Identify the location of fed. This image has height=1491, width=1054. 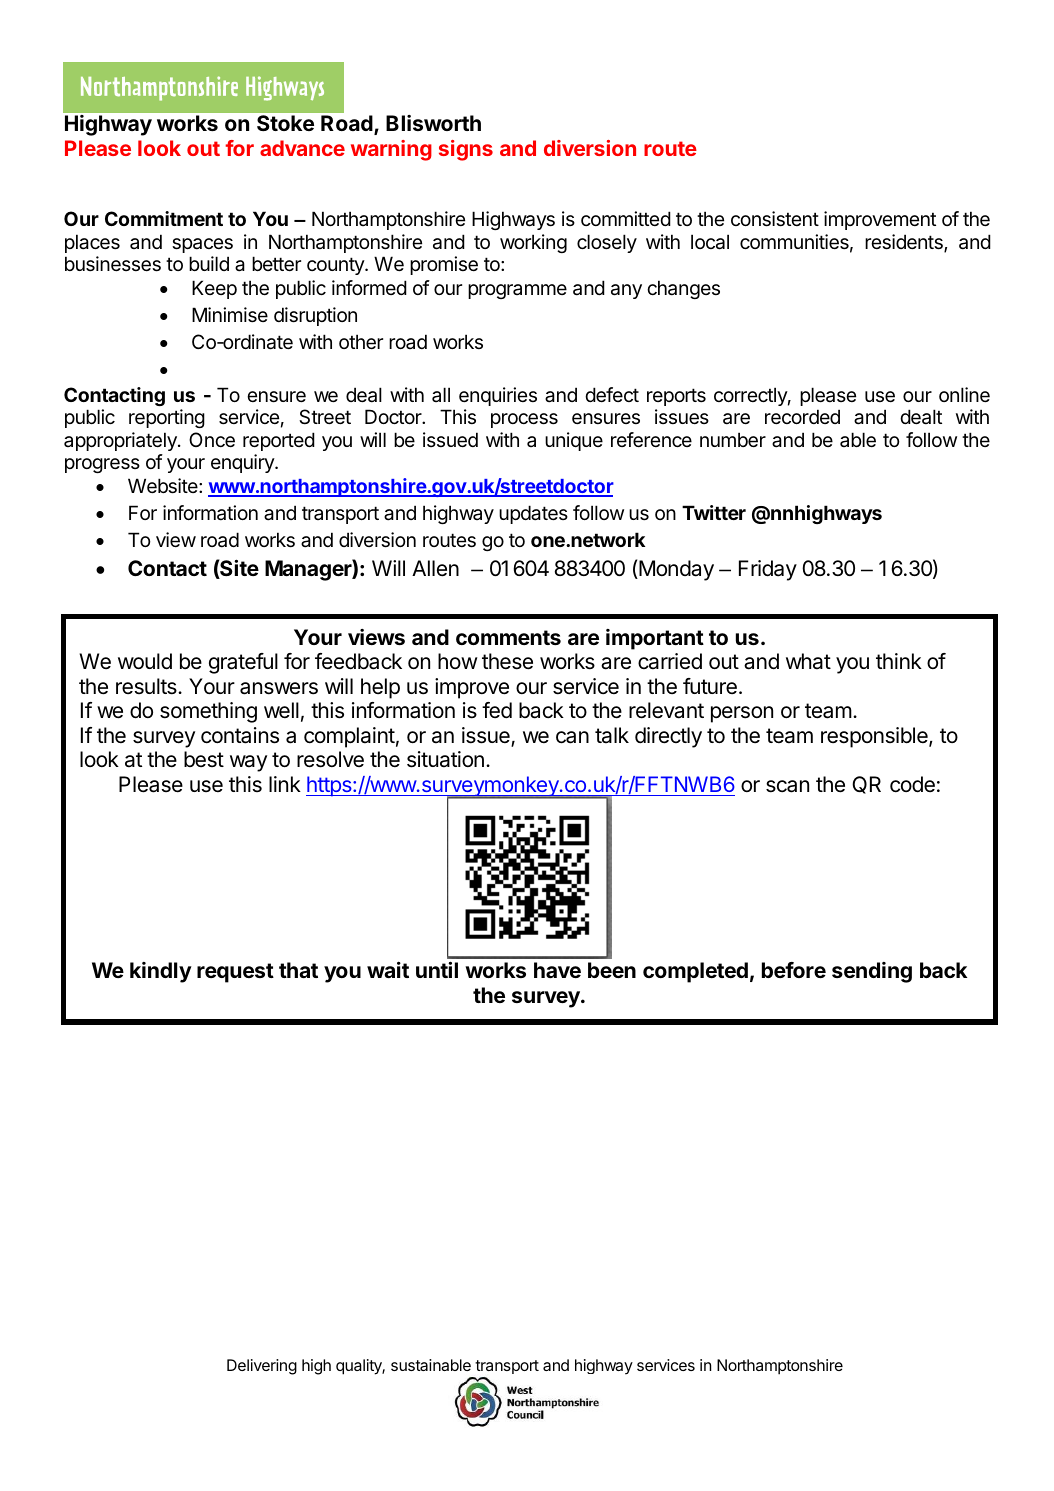
(497, 710).
